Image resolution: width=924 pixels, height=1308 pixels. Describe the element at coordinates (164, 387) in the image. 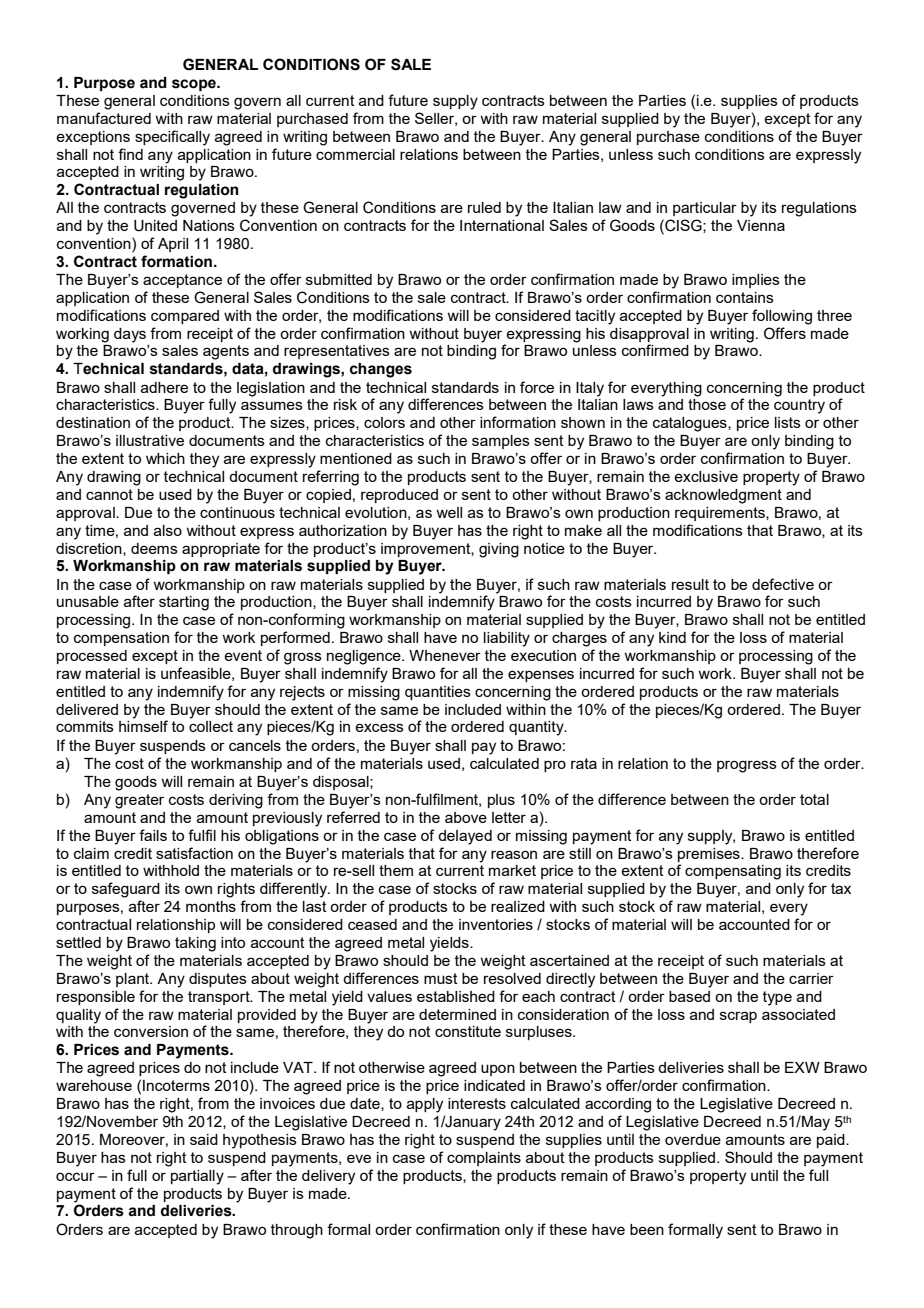

I see `adhere` at that location.
